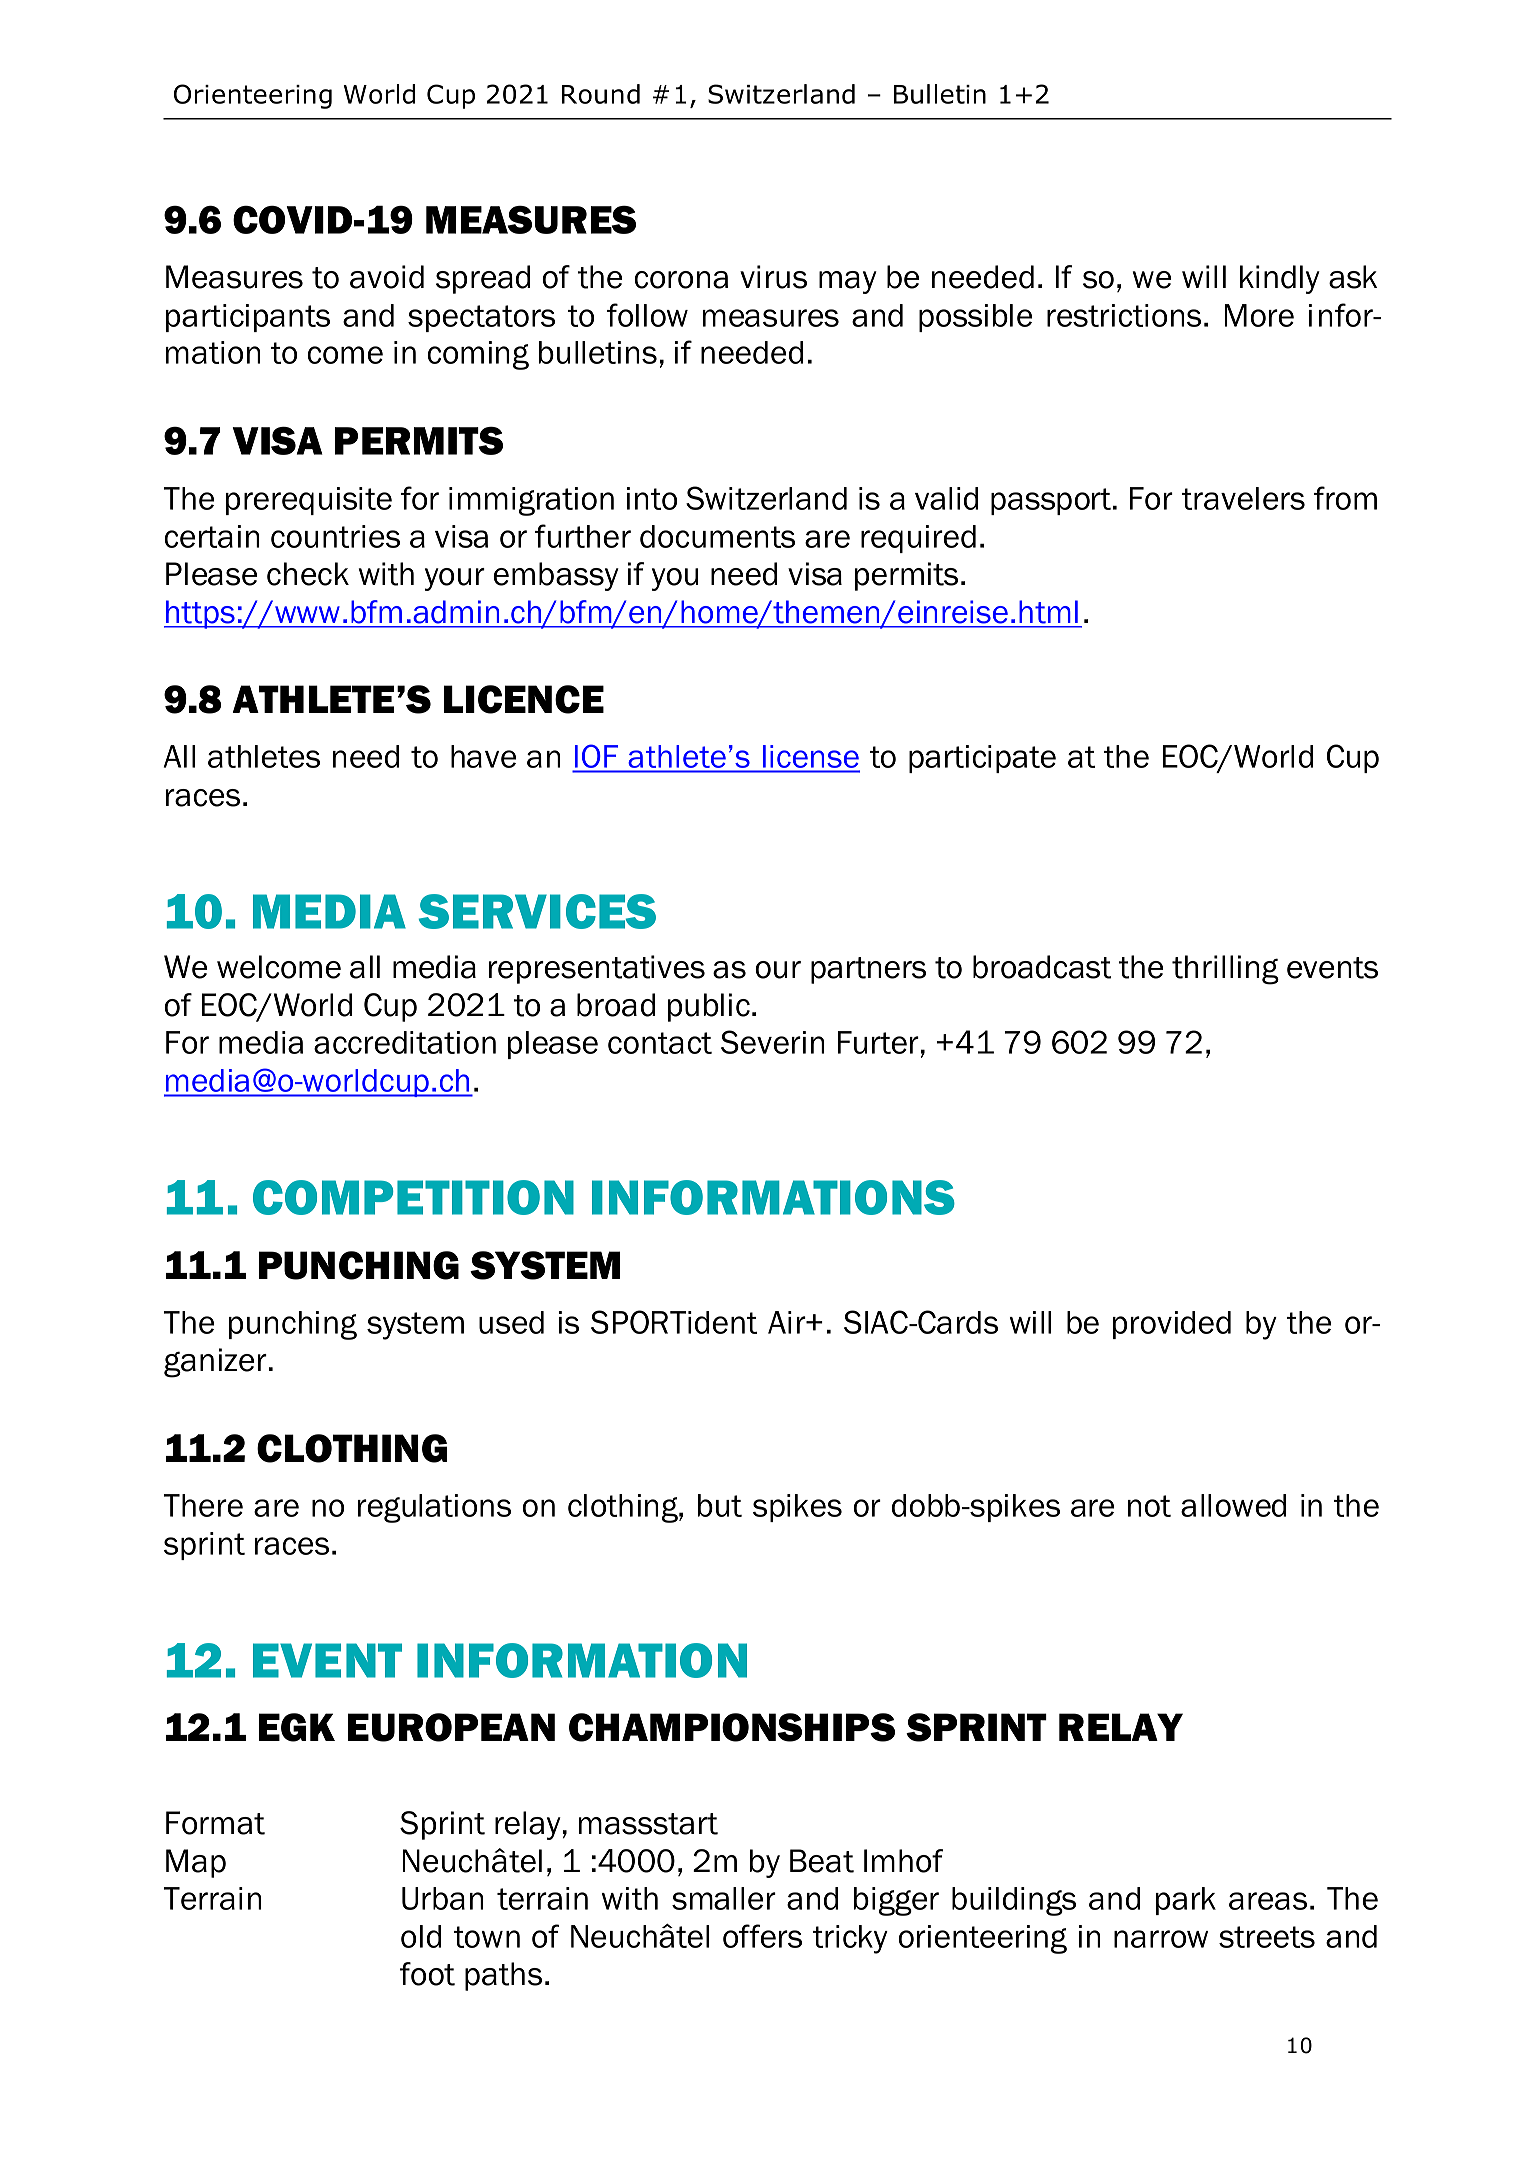  I want to click on virus, so click(773, 277).
